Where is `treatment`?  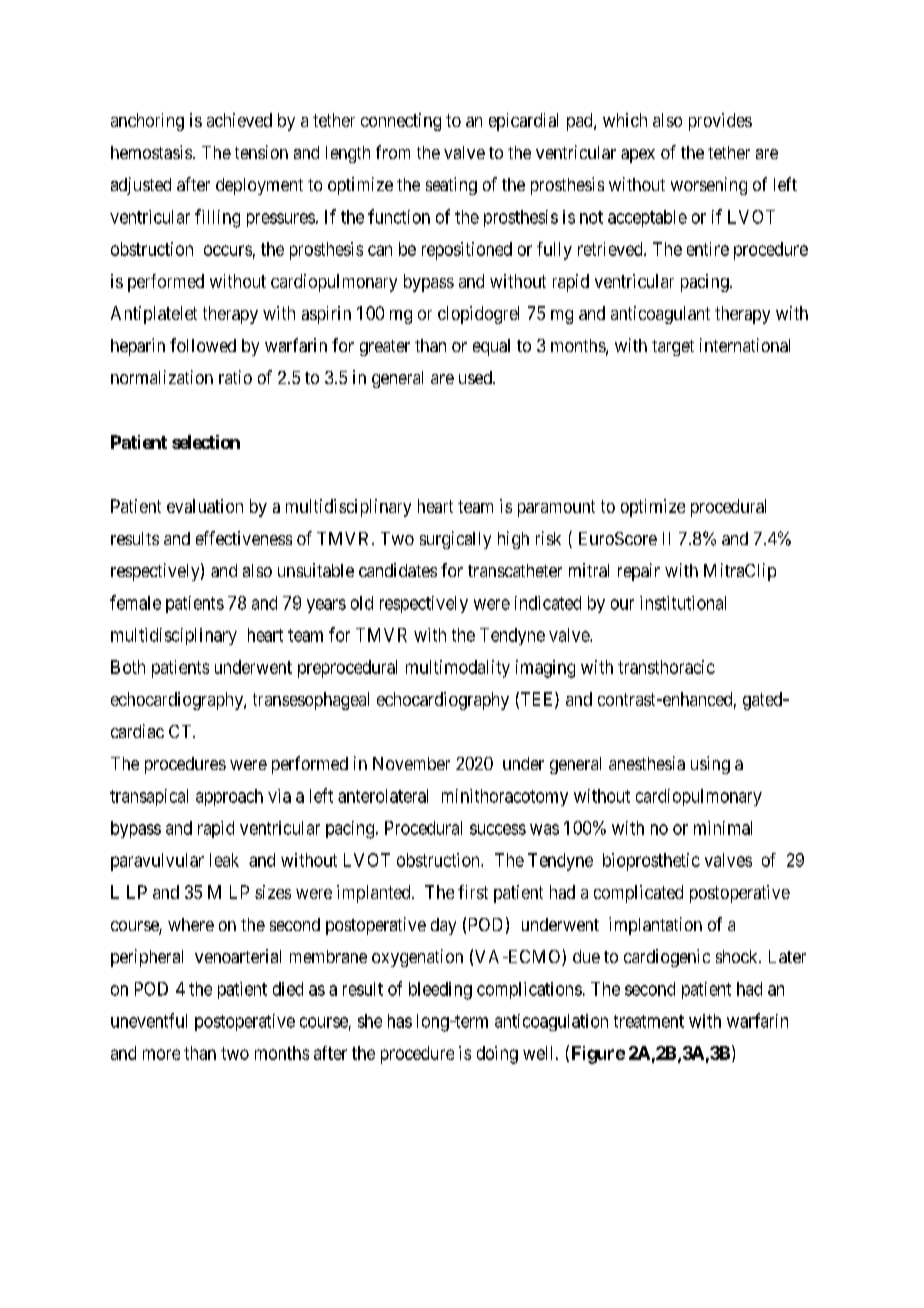 treatment is located at coordinates (649, 1021).
